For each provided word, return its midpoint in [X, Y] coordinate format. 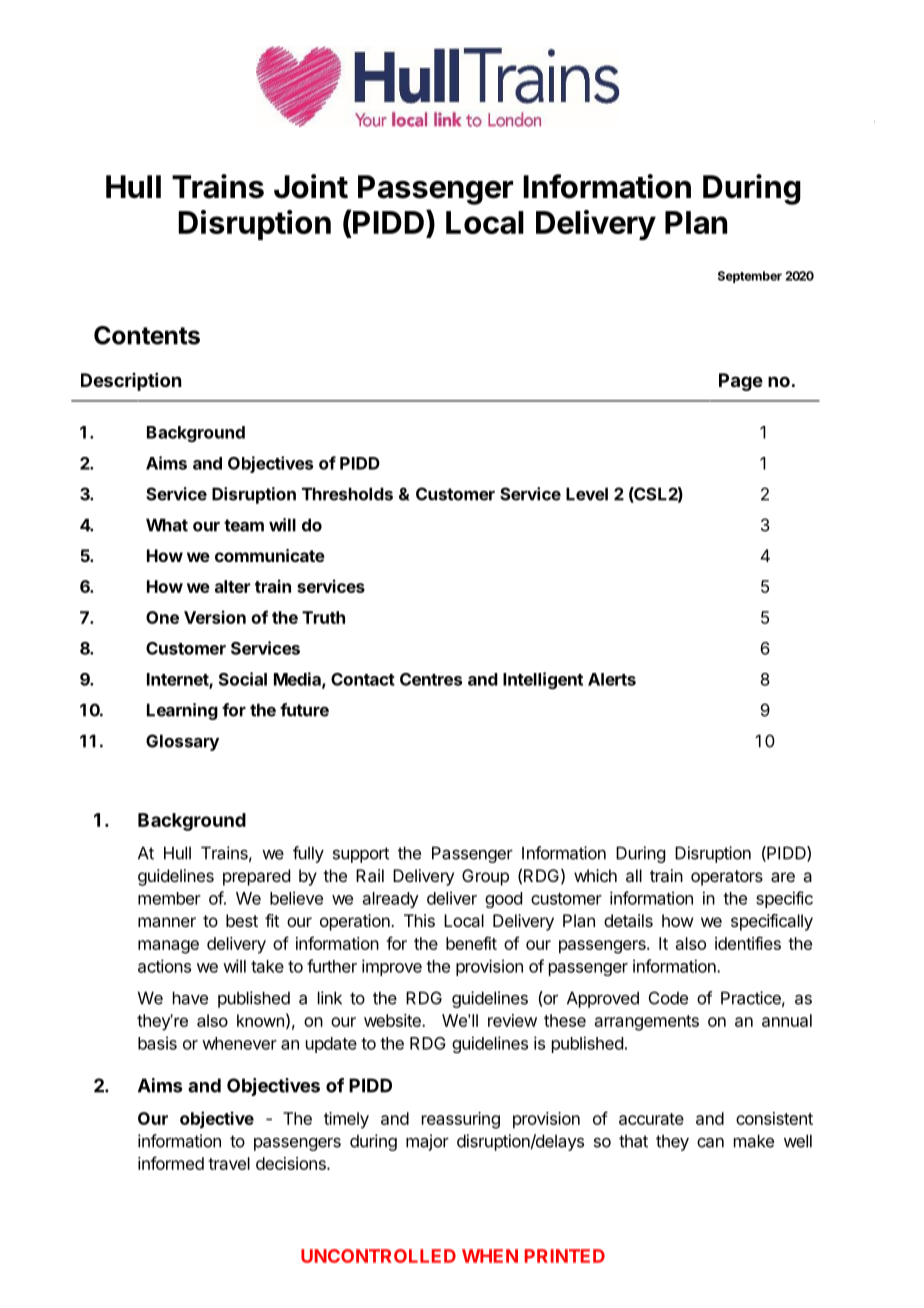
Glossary [182, 742]
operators [727, 878]
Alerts [612, 679]
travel [229, 1163]
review [512, 1020]
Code [668, 998]
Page [741, 382]
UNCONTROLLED [378, 1256]
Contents [147, 335]
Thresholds [347, 494]
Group [485, 877]
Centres [431, 679]
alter [232, 586]
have [190, 998]
